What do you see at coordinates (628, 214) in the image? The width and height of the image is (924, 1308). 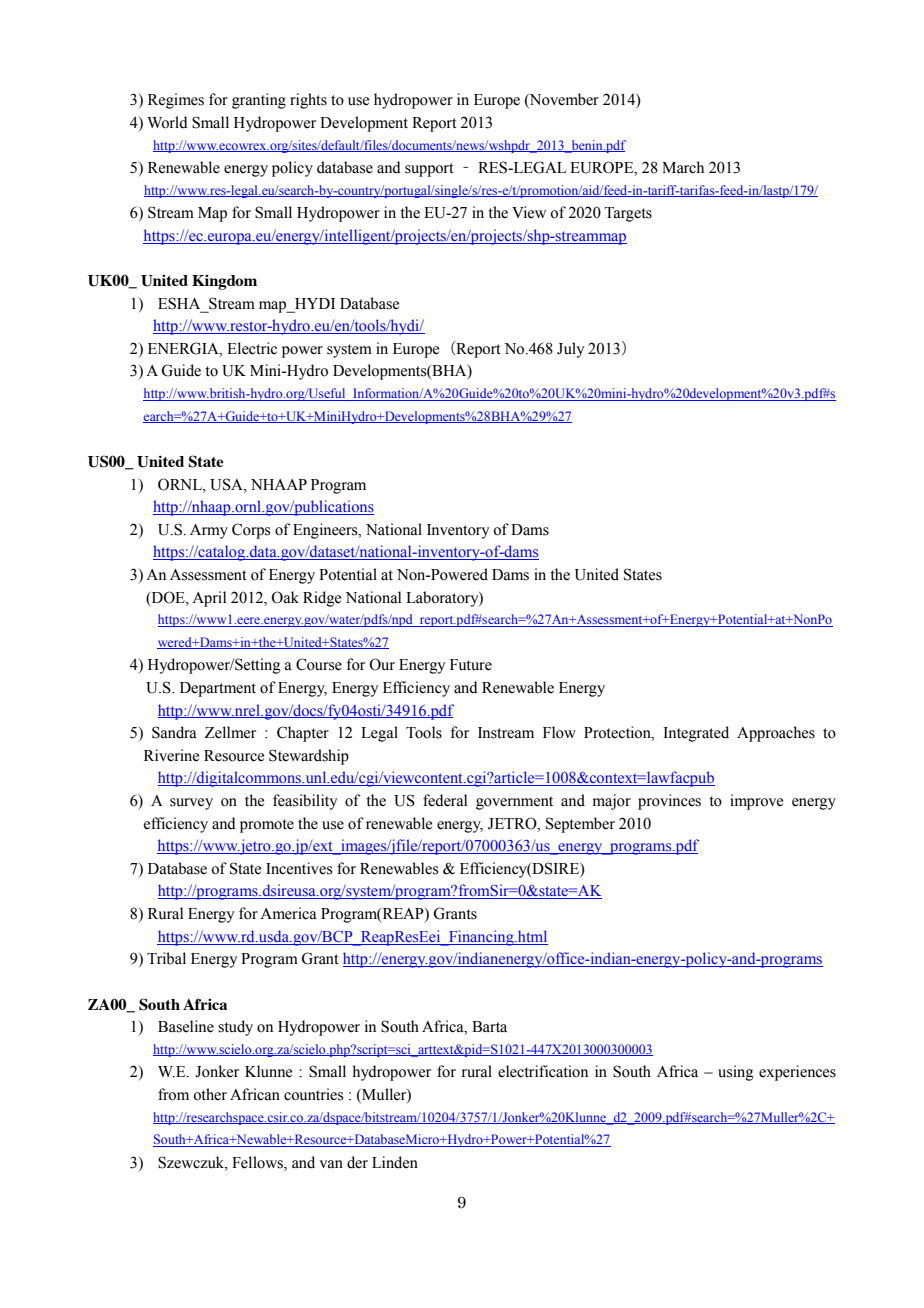 I see `Targets` at bounding box center [628, 214].
